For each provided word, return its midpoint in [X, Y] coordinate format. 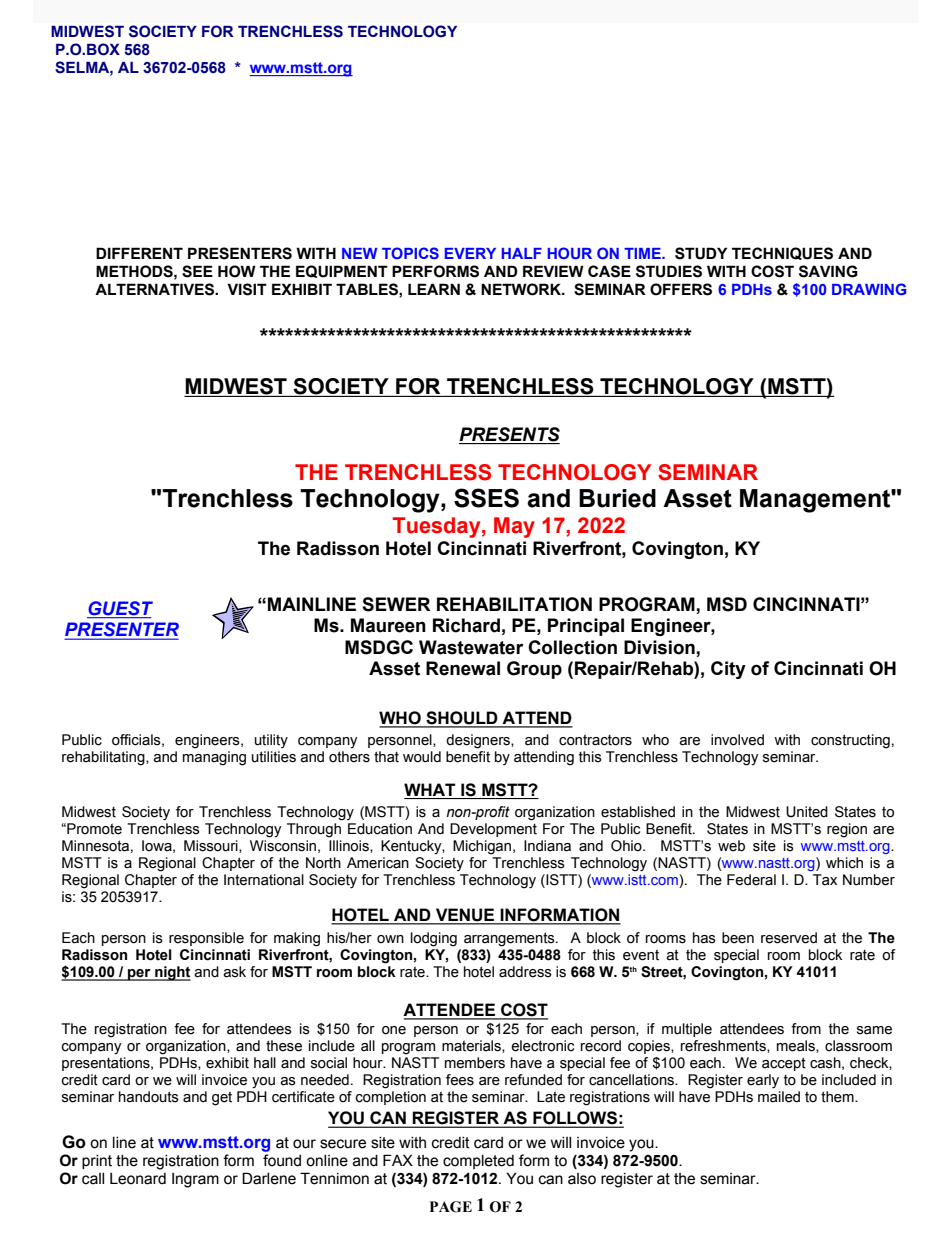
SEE [197, 271]
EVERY [470, 253]
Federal [751, 880]
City [728, 670]
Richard [466, 625]
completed [478, 1162]
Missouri [212, 846]
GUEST [120, 609]
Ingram [195, 1180]
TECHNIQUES [782, 253]
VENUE [465, 916]
